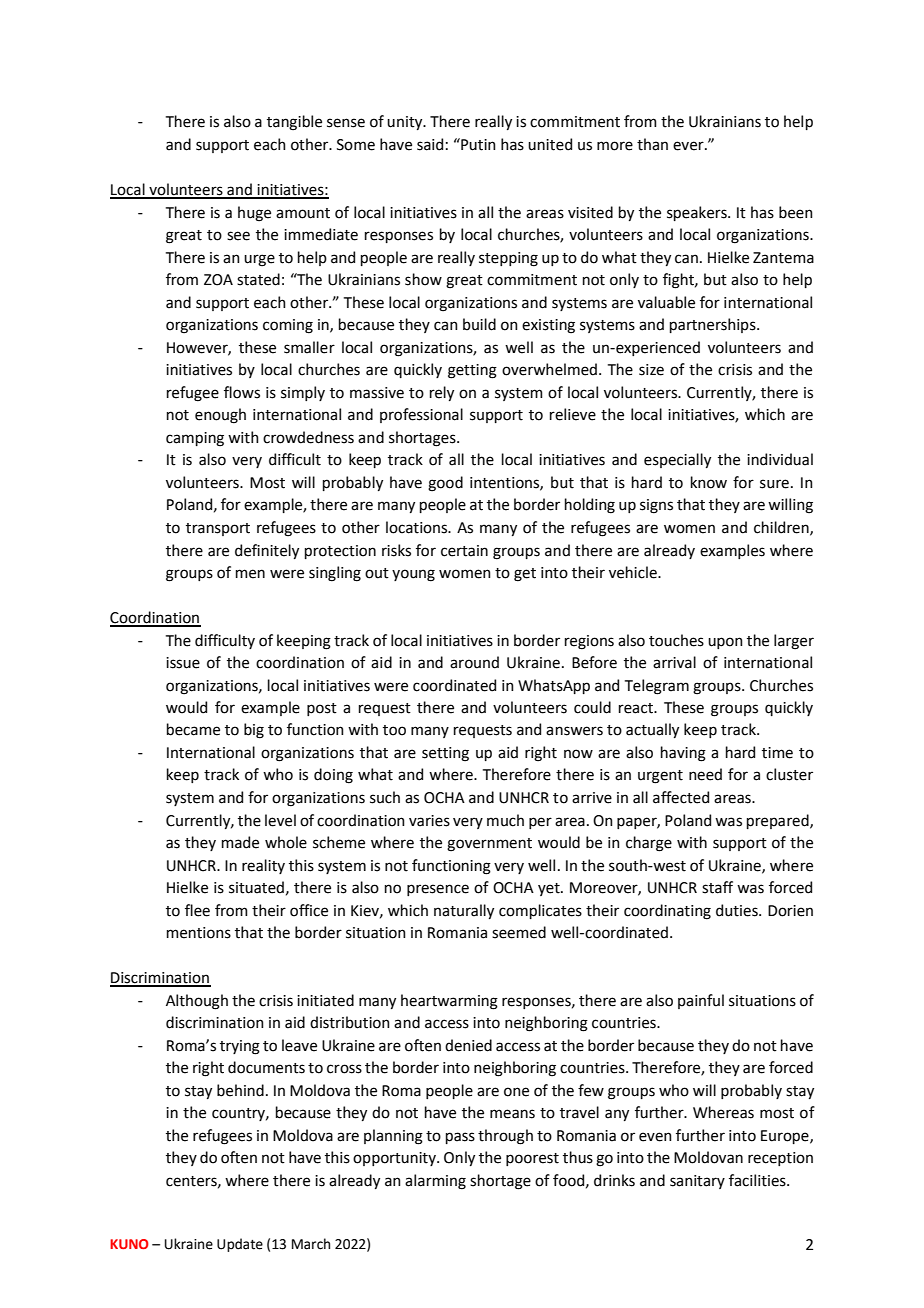 The height and width of the document is (1308, 924). What do you see at coordinates (698, 213) in the document?
I see `speakers` at bounding box center [698, 213].
